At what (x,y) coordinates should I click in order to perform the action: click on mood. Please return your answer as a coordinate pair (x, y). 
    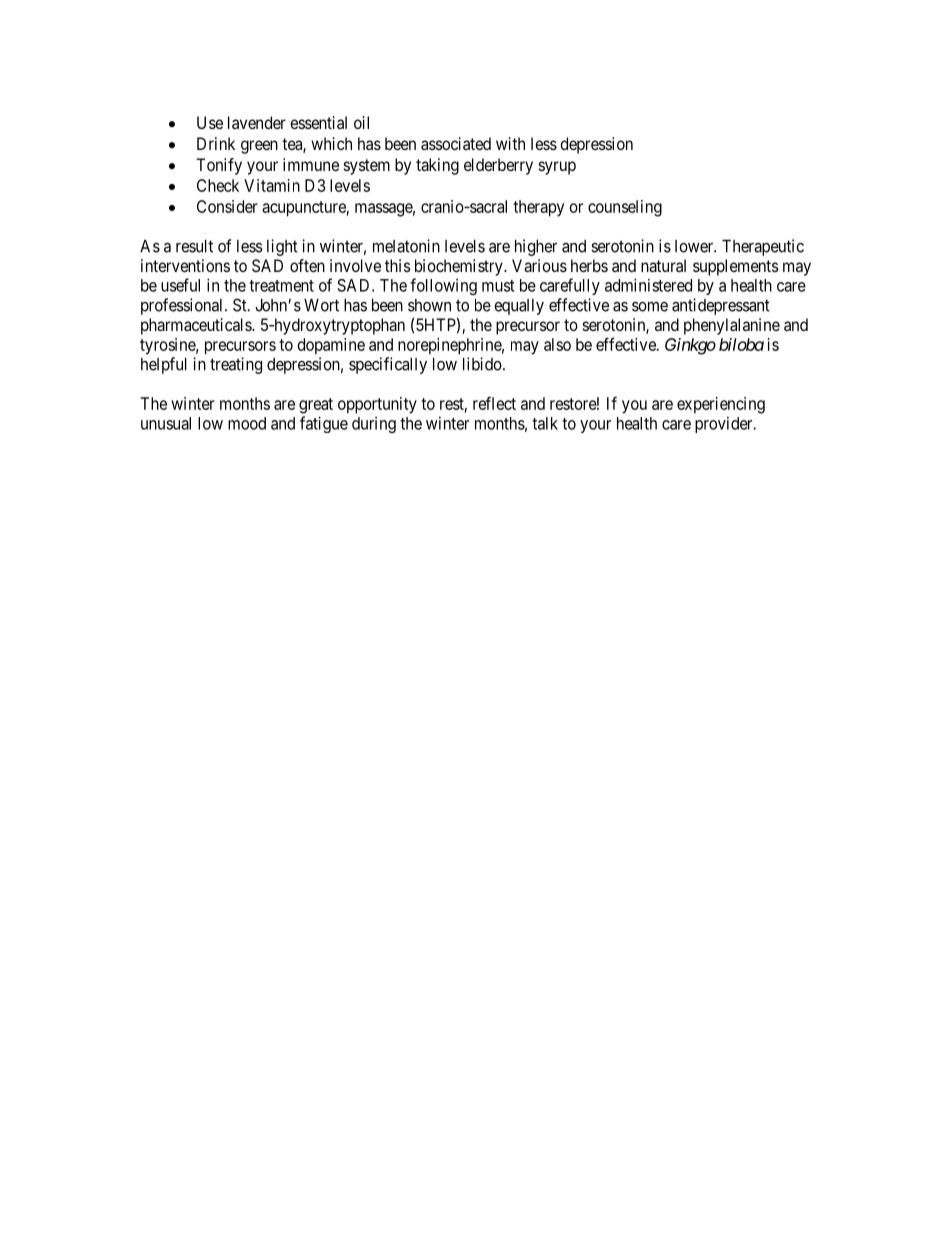
    Looking at the image, I should click on (247, 423).
